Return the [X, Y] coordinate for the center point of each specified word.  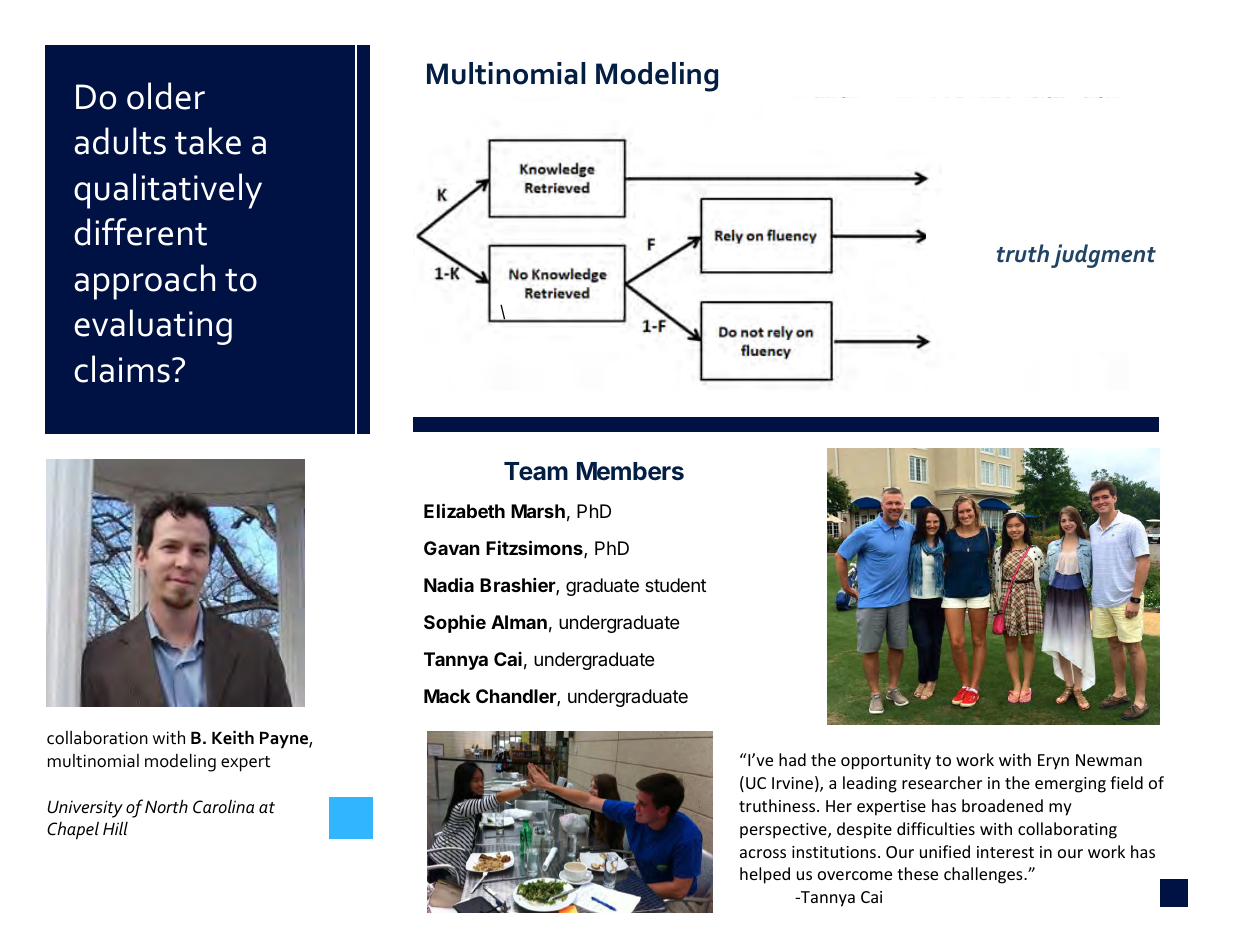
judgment [1103, 256]
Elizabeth [464, 510]
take [208, 141]
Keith [233, 737]
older [166, 96]
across [763, 853]
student [675, 585]
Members [630, 471]
